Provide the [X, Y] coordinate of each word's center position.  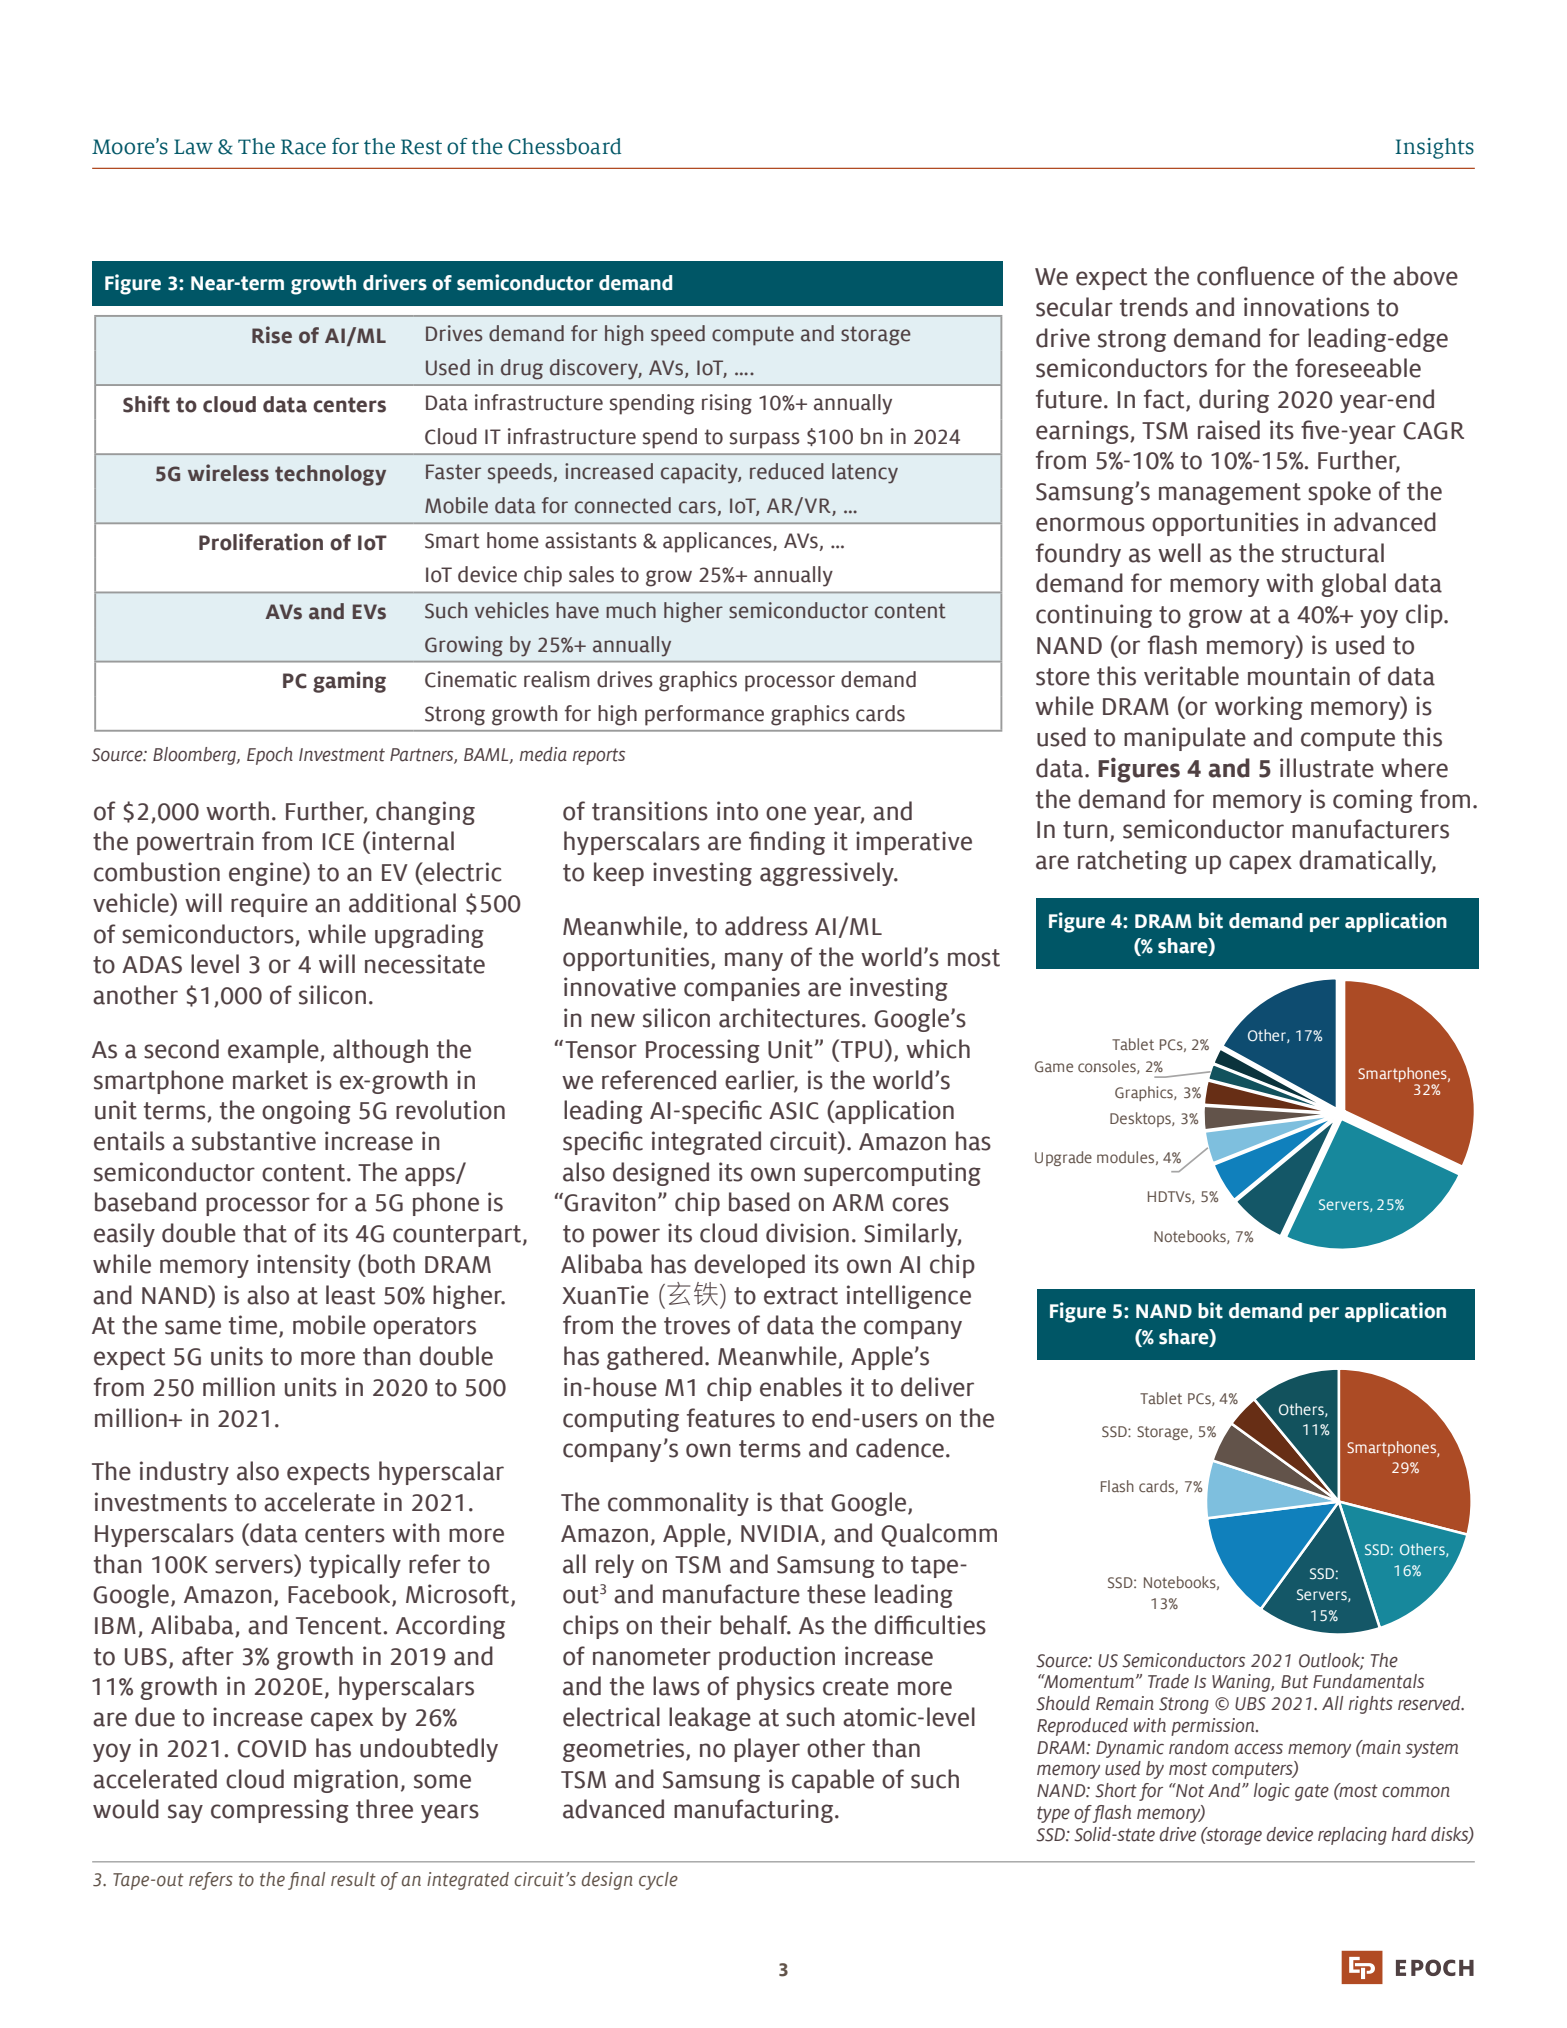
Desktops [1141, 1119]
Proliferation [261, 542]
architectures [789, 1018]
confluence [1255, 276]
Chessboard [564, 146]
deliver [937, 1387]
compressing [280, 1811]
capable [833, 1781]
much [631, 610]
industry [184, 1473]
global [1353, 585]
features [731, 1418]
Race [303, 147]
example [274, 1051]
